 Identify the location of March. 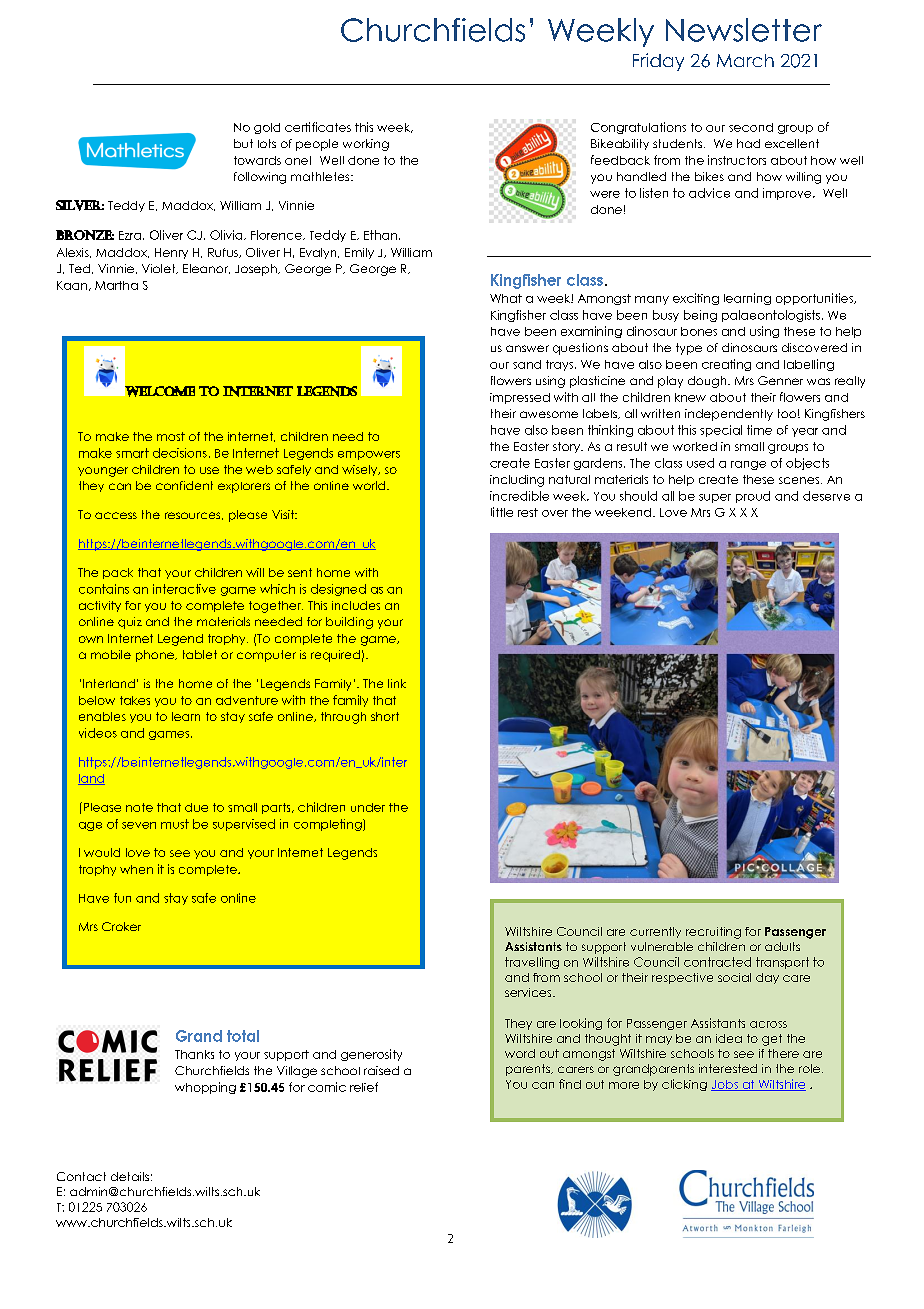
(745, 60).
